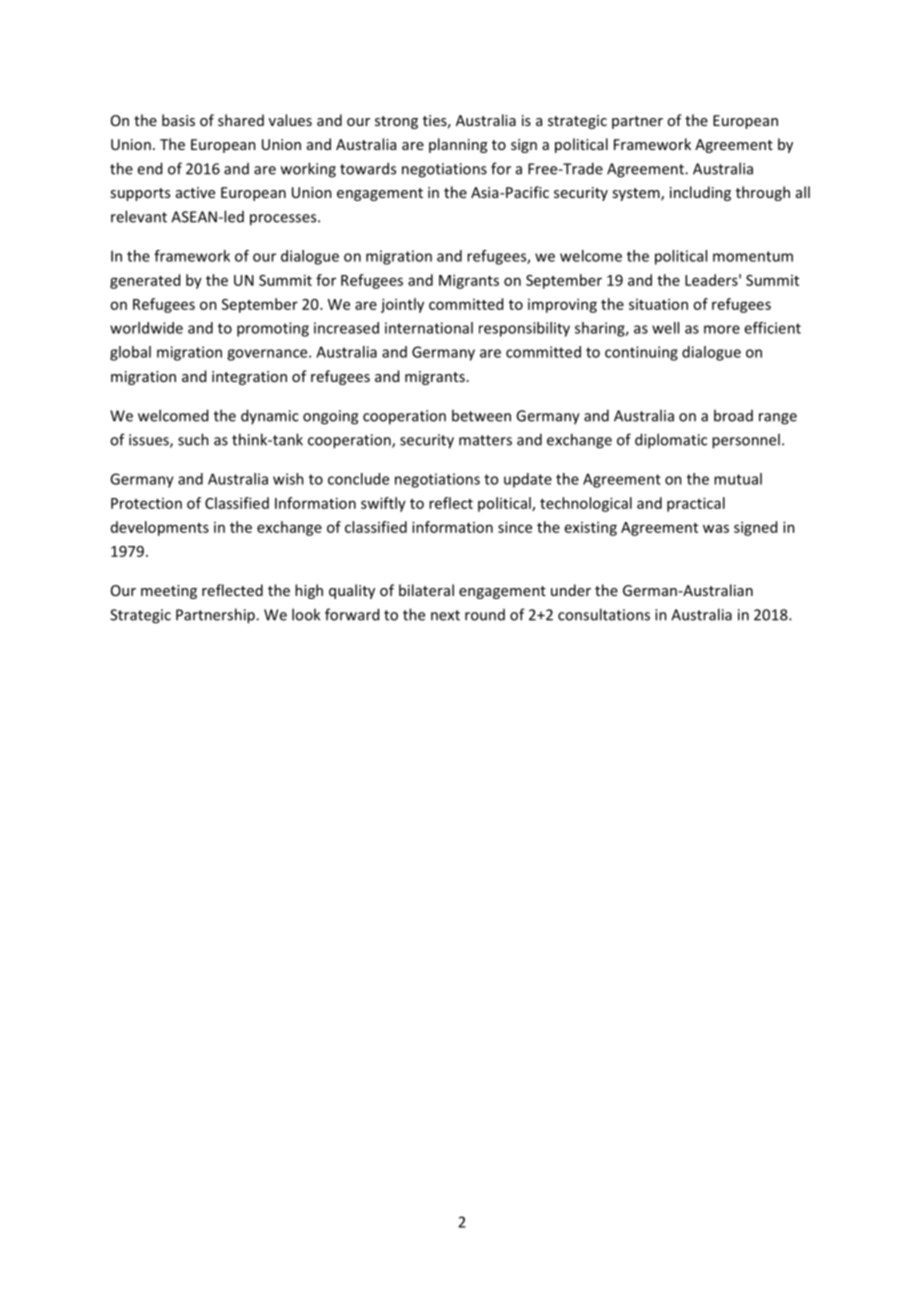 This screenshot has width=924, height=1308. I want to click on round, so click(485, 615).
